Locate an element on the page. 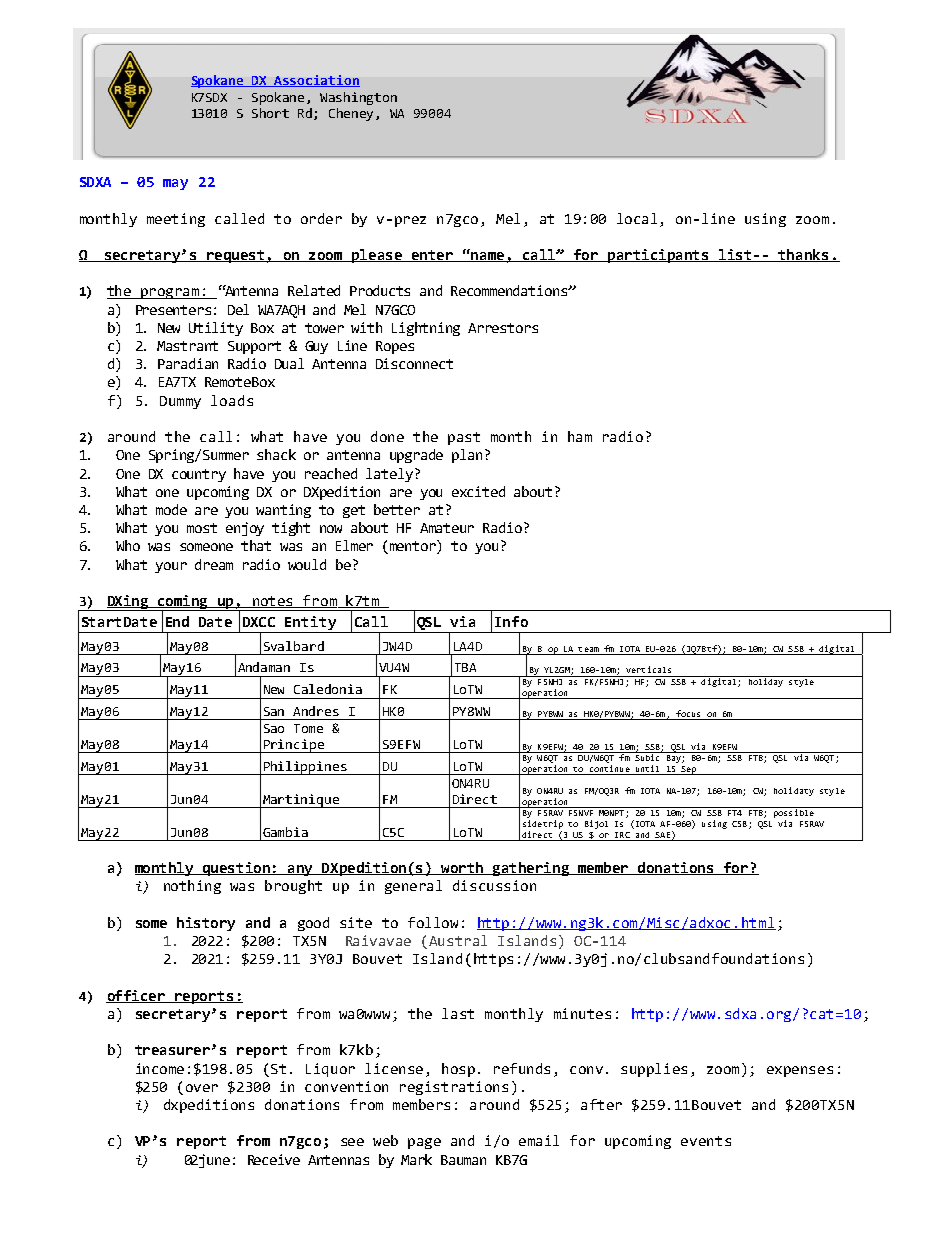 This page has width=952, height=1233. local is located at coordinates (637, 218).
